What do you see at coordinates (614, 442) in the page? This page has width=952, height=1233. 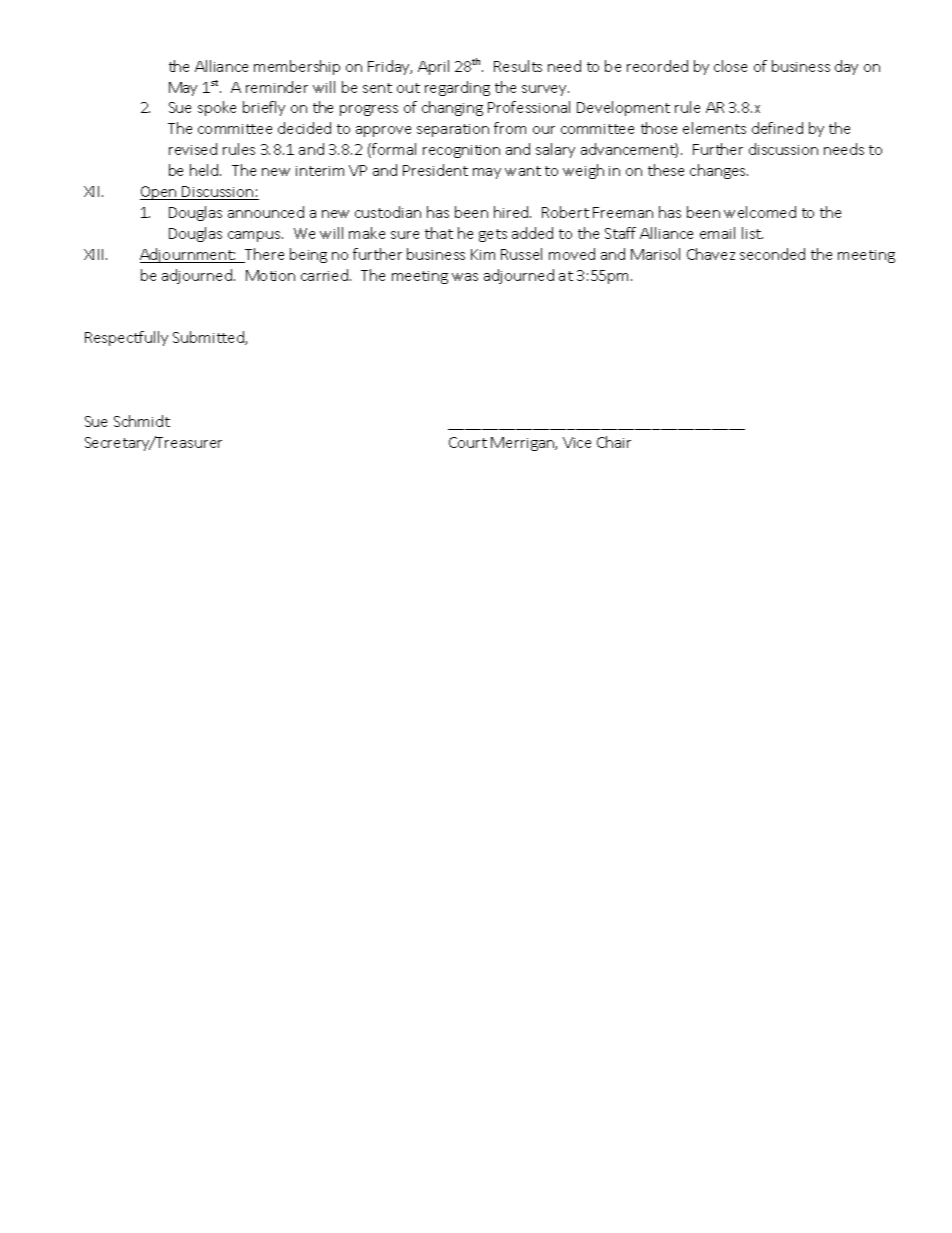 I see `Chair` at bounding box center [614, 442].
